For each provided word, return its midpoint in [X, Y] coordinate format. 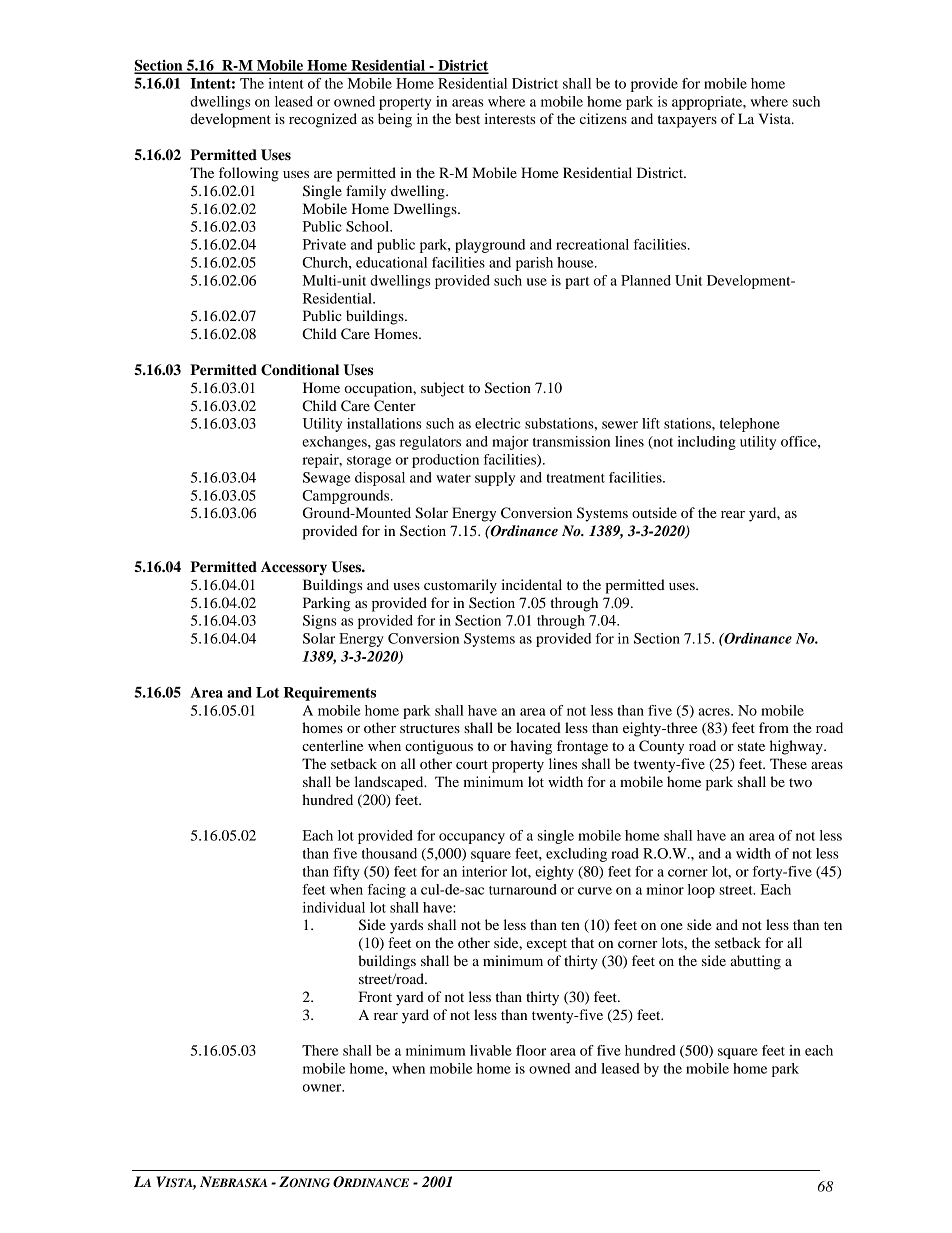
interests [510, 118]
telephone [750, 425]
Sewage [327, 479]
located [538, 727]
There [320, 1050]
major [510, 443]
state [751, 746]
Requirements [330, 694]
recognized [323, 120]
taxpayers [687, 121]
